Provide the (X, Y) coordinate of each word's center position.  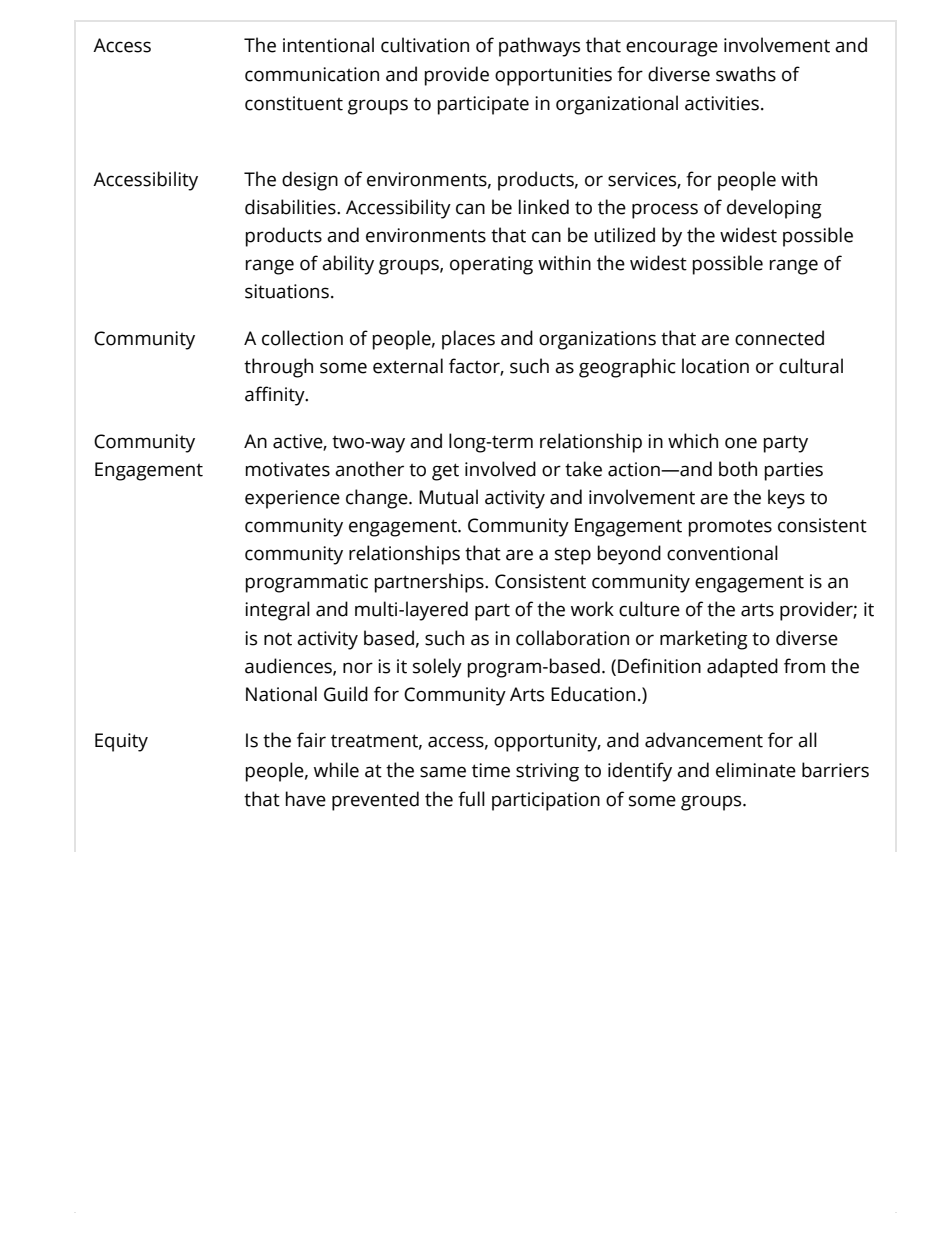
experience (292, 499)
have (306, 799)
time (491, 770)
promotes (730, 528)
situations (287, 291)
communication (312, 74)
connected (779, 338)
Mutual (448, 497)
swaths (746, 74)
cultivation (425, 45)
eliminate (756, 770)
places (468, 340)
